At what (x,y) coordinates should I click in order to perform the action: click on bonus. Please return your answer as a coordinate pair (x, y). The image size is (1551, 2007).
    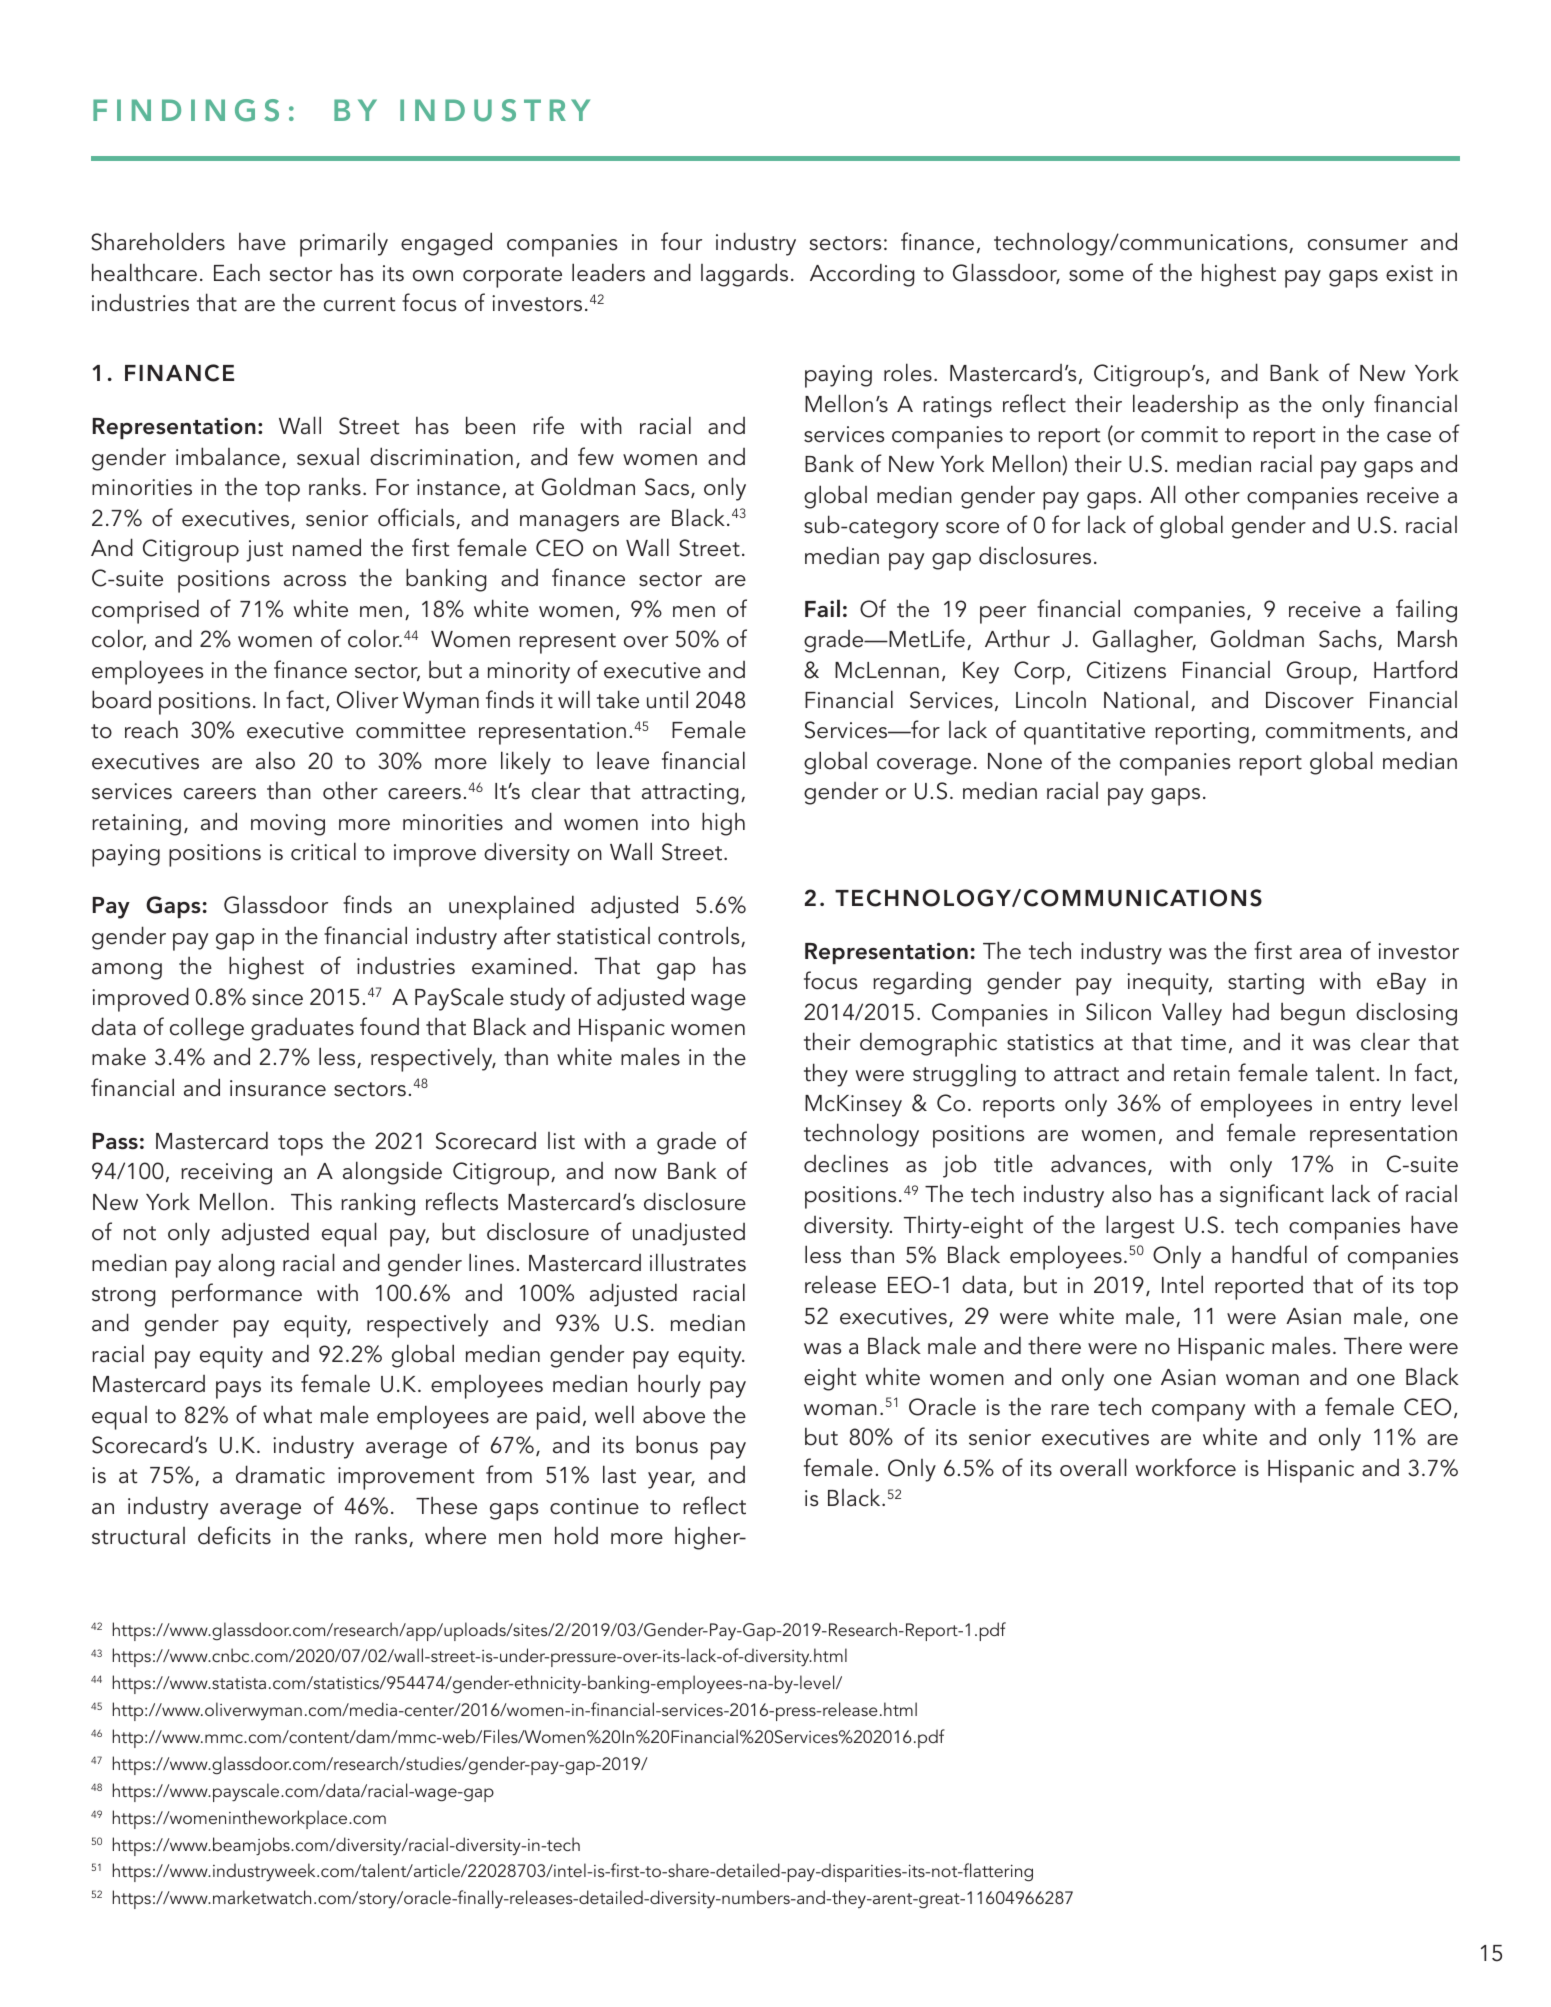
    Looking at the image, I should click on (667, 1444).
